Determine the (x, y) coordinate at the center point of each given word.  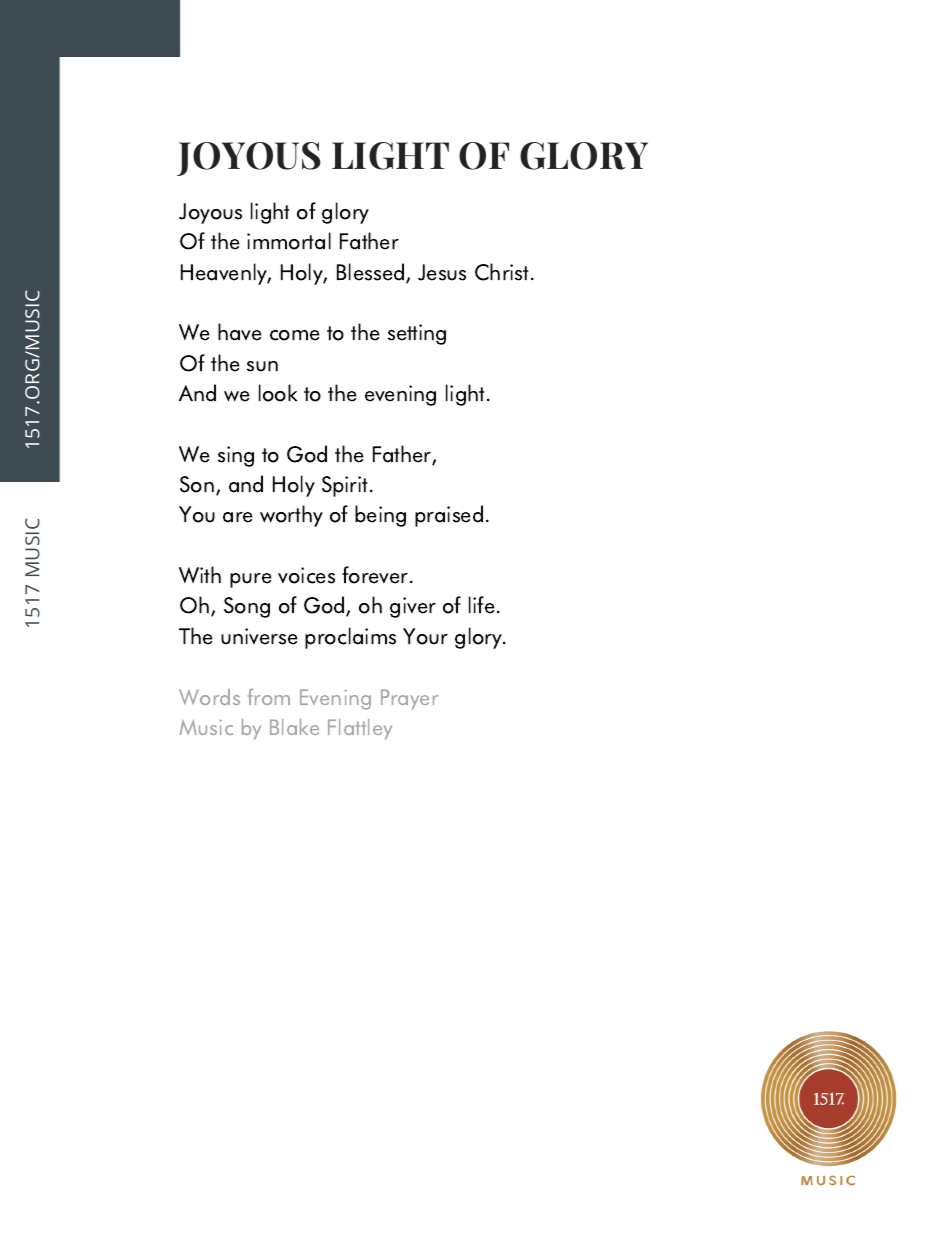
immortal (289, 241)
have (240, 332)
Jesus (442, 272)
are (238, 517)
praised (449, 516)
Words (209, 697)
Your (425, 636)
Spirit (346, 486)
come (295, 335)
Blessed (370, 272)
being (380, 516)
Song (247, 607)
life (482, 605)
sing (236, 456)
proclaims (350, 638)
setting (417, 334)
